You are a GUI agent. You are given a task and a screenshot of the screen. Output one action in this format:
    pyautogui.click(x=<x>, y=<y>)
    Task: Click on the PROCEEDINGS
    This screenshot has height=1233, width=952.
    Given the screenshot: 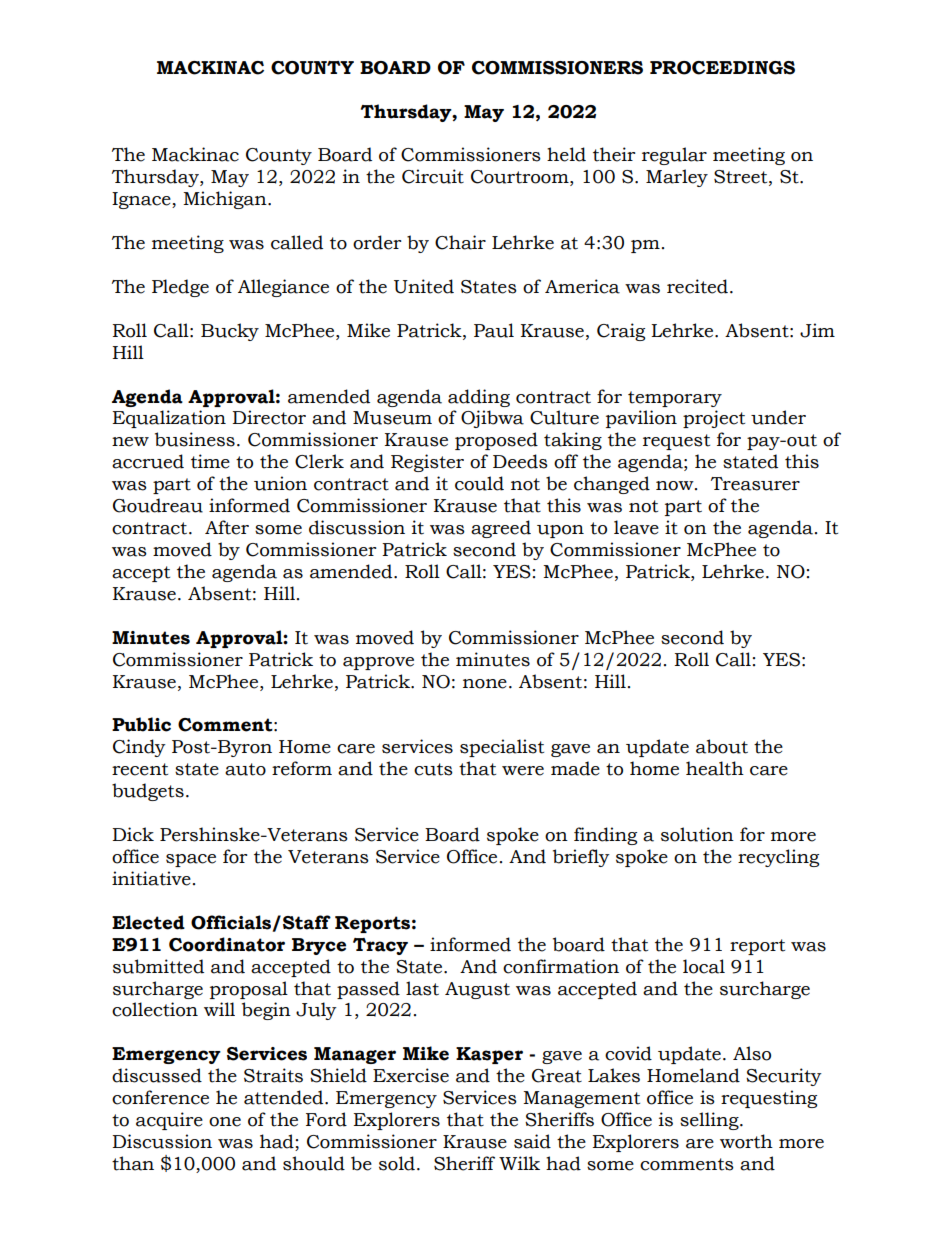 What is the action you would take?
    pyautogui.click(x=722, y=68)
